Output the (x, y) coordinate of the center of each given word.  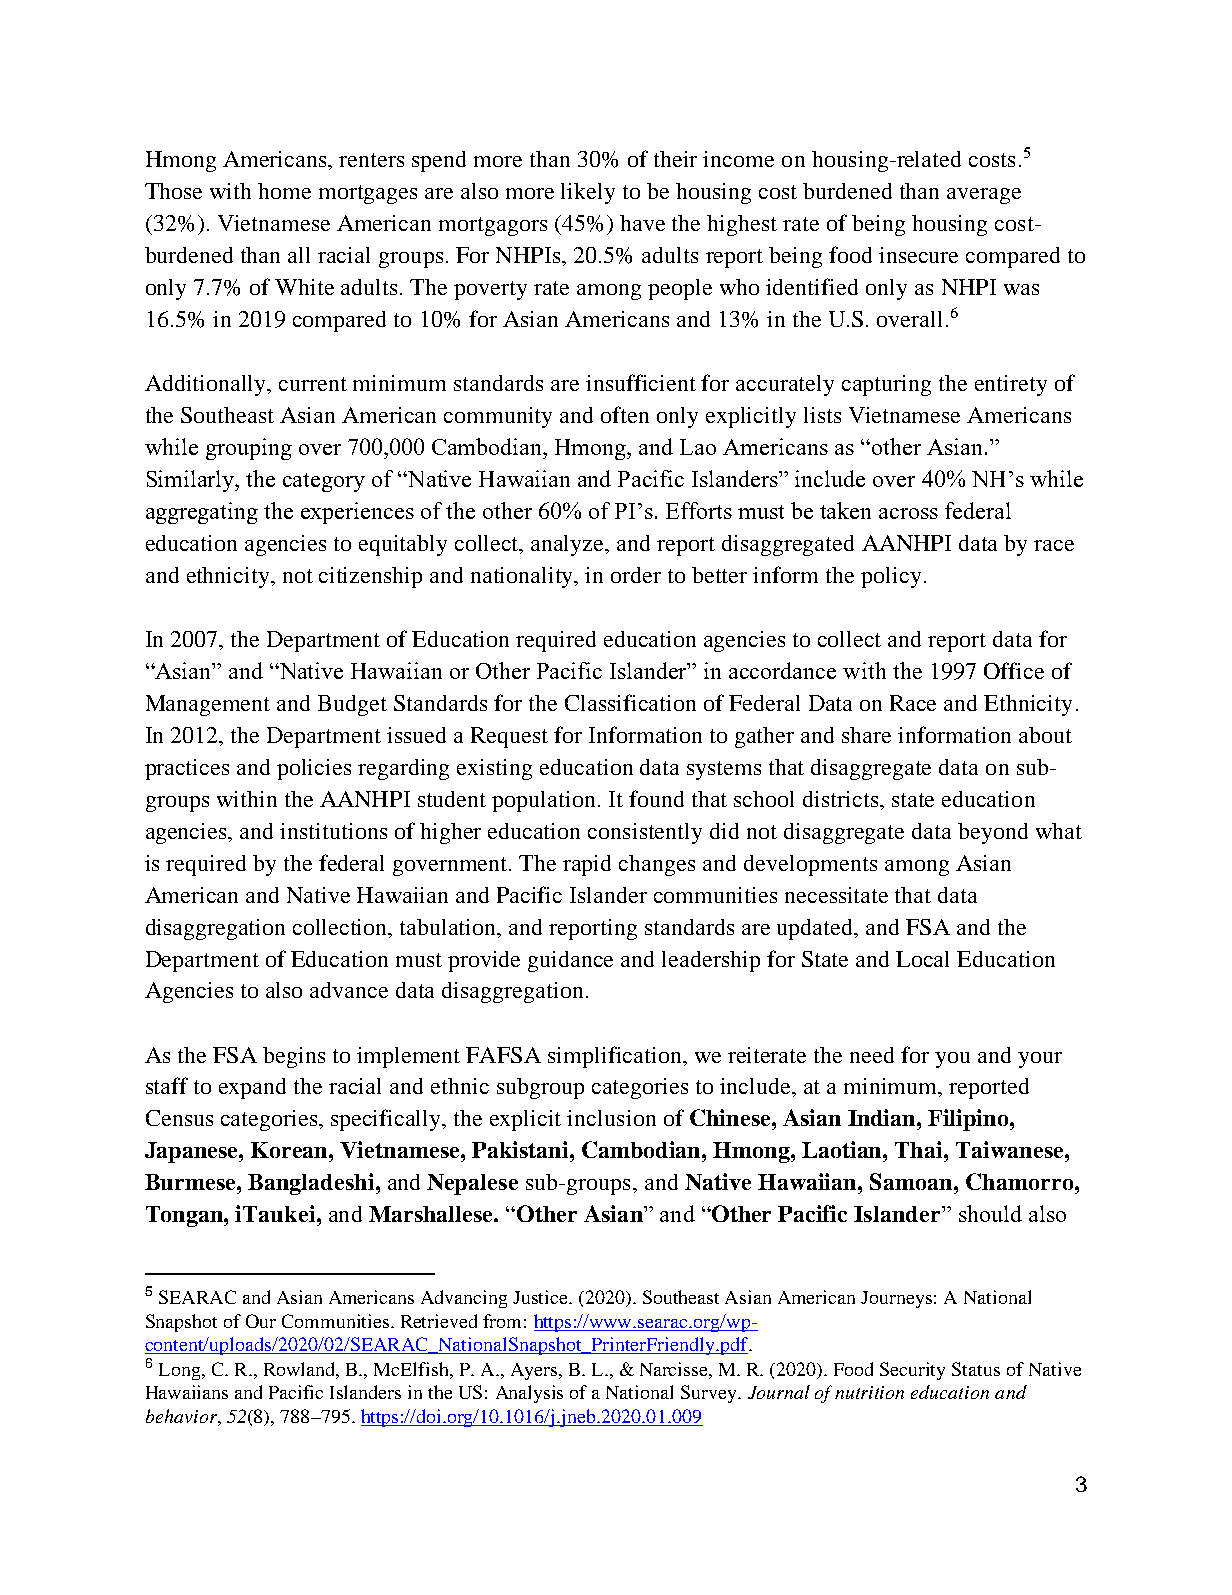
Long (181, 1371)
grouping (249, 449)
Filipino (969, 1120)
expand (252, 1088)
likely (588, 193)
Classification (630, 702)
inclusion (611, 1118)
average (984, 196)
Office (1014, 670)
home (284, 191)
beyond (993, 833)
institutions (333, 831)
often (625, 414)
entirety (1011, 385)
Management (208, 705)
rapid (587, 865)
